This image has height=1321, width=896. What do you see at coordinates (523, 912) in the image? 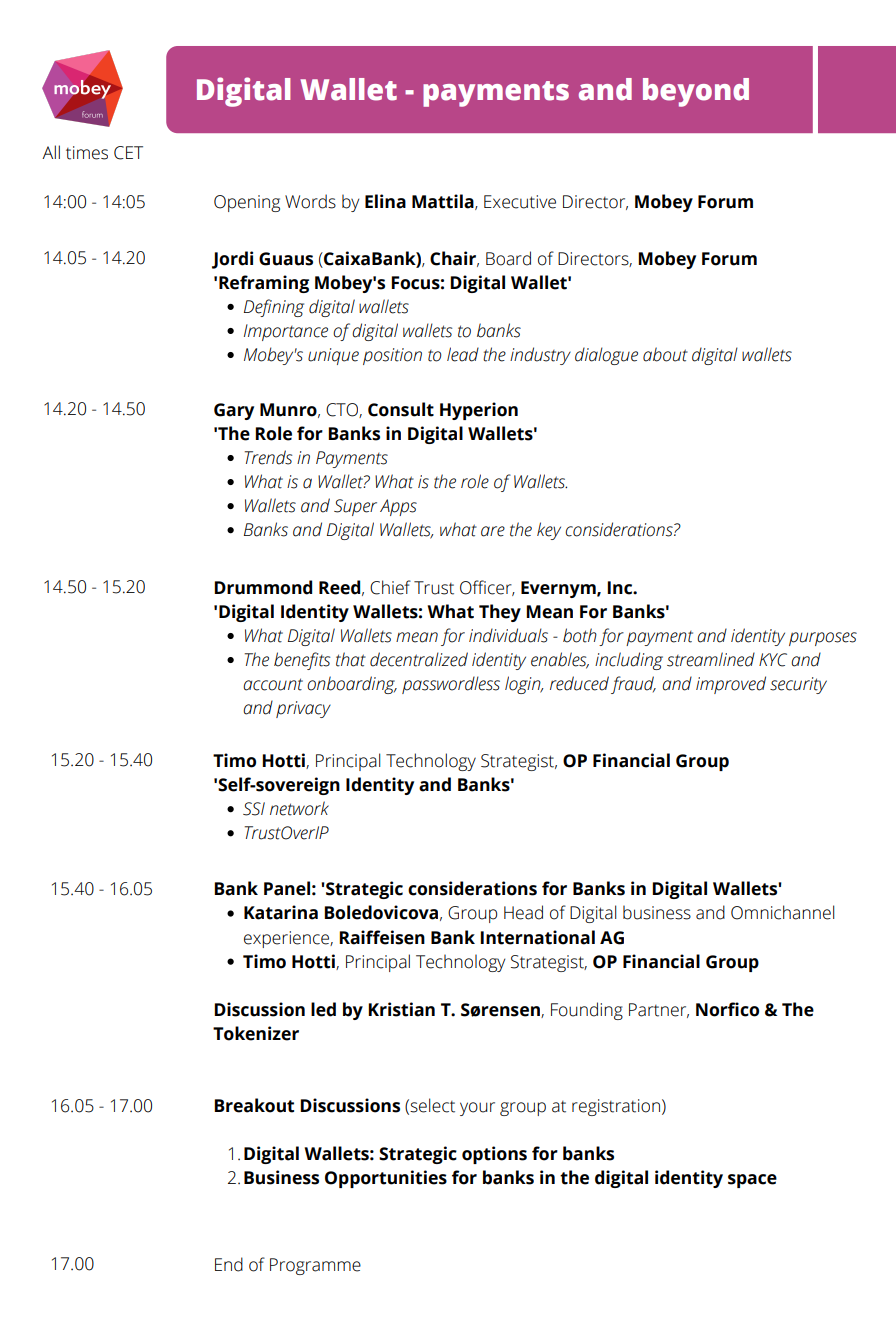
I see `Head` at bounding box center [523, 912].
